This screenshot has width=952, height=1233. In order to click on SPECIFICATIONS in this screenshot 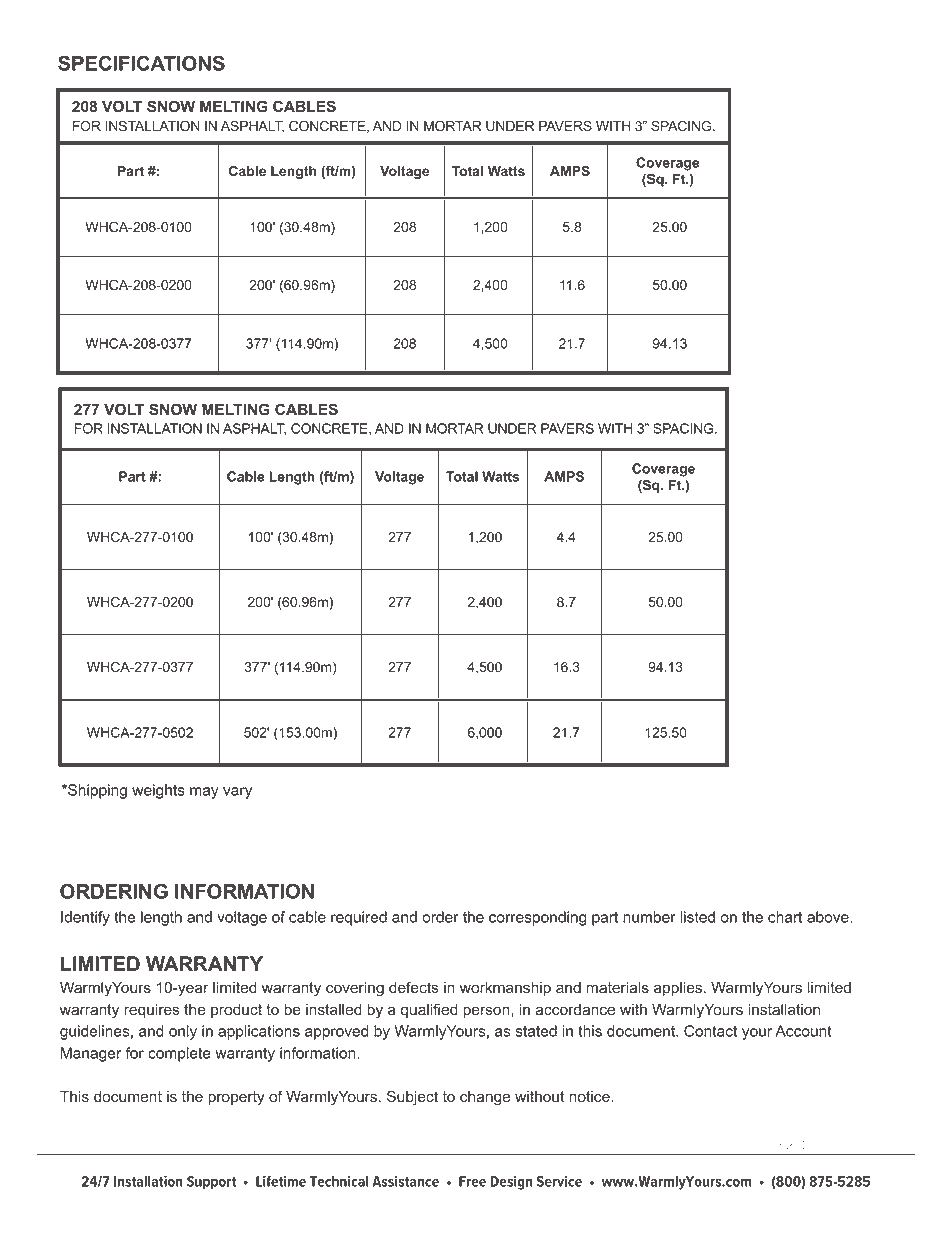, I will do `click(141, 63)`.
